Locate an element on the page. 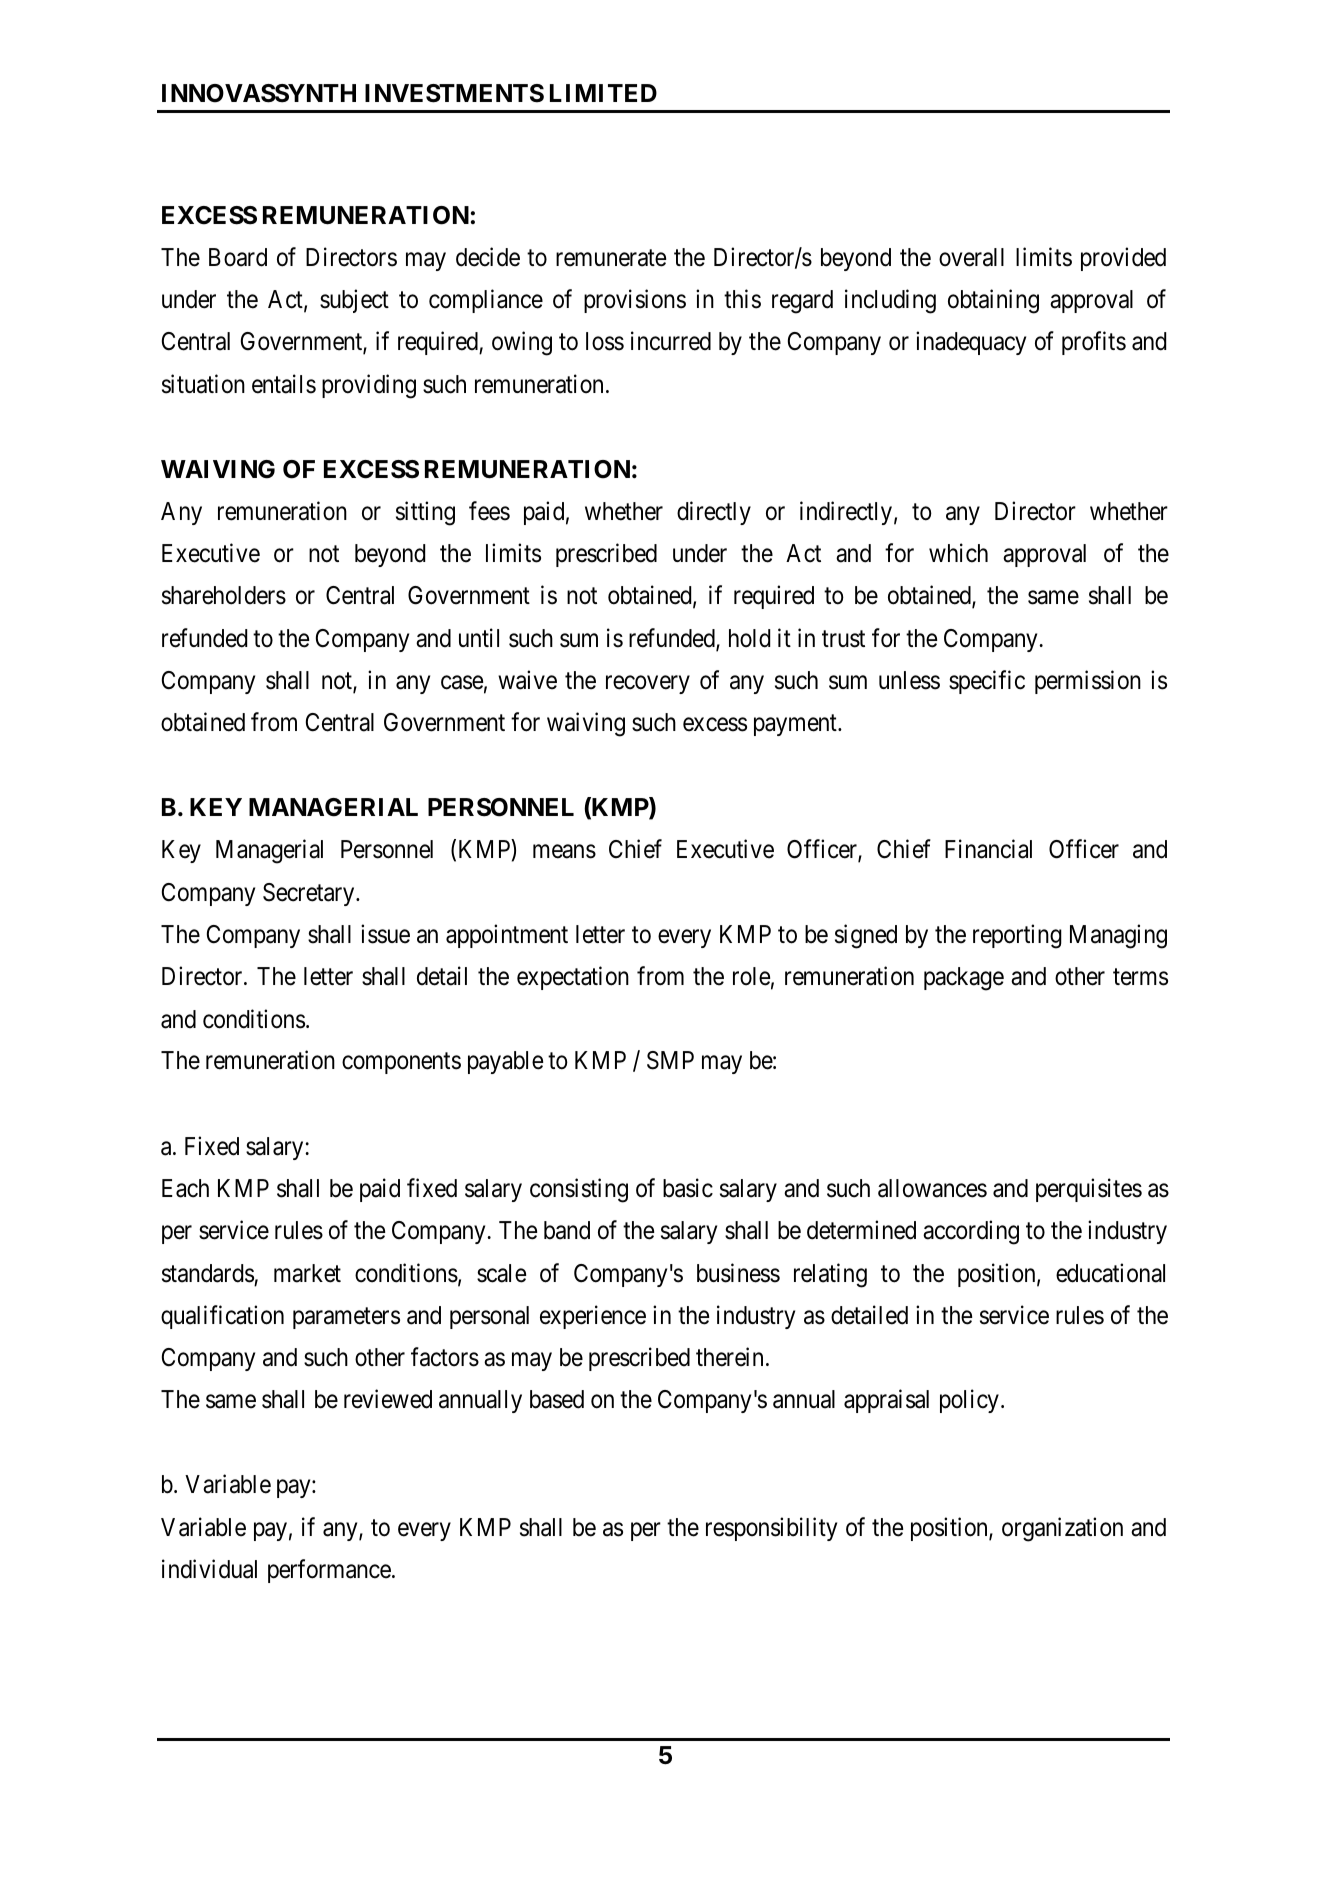 The height and width of the document is (1878, 1328). LIMITED is located at coordinates (603, 93).
